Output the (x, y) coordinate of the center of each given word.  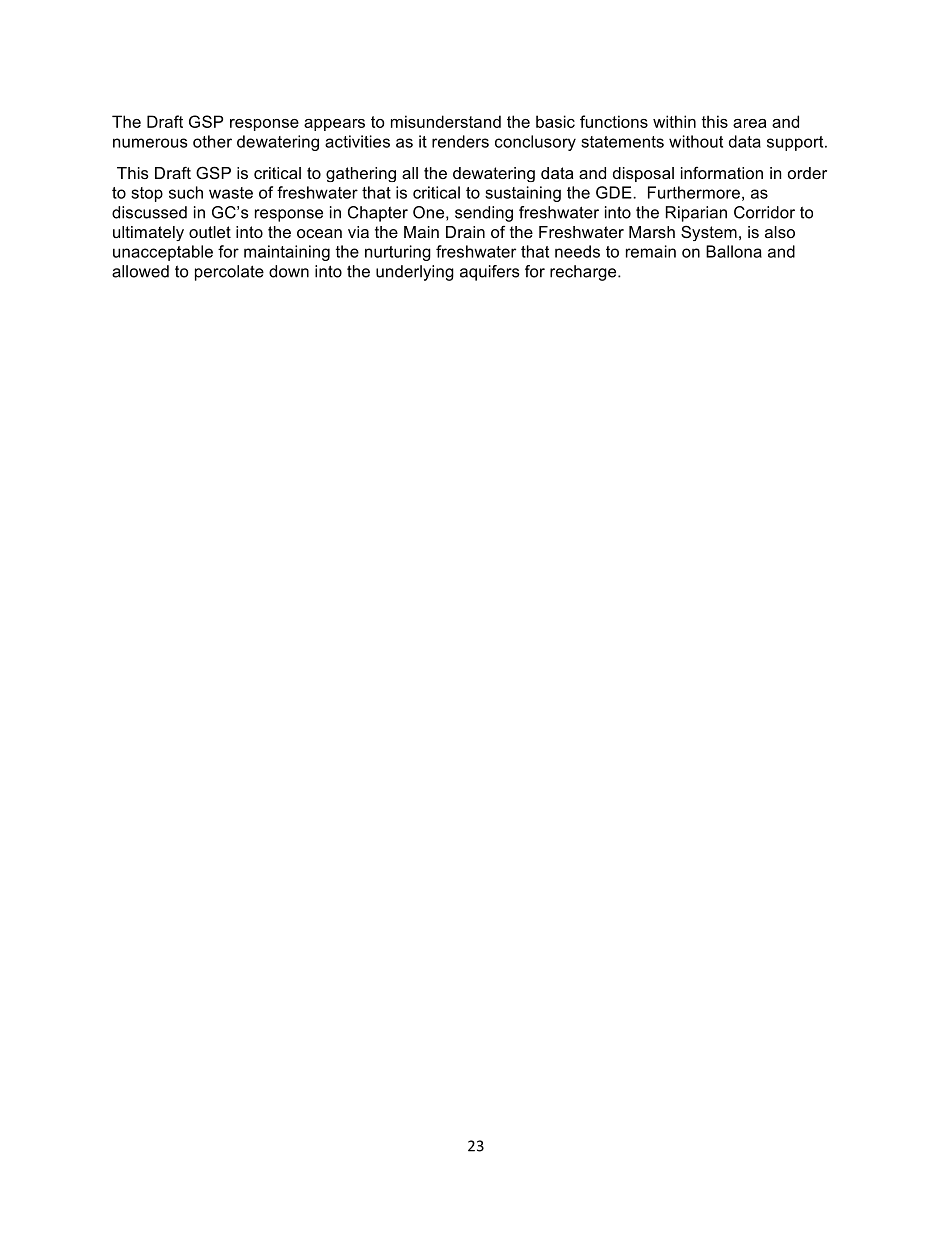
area (749, 123)
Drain (465, 232)
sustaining (523, 194)
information (722, 172)
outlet (210, 232)
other (212, 141)
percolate (229, 273)
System (709, 233)
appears (334, 125)
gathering (361, 174)
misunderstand (446, 121)
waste (231, 193)
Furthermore (694, 192)
